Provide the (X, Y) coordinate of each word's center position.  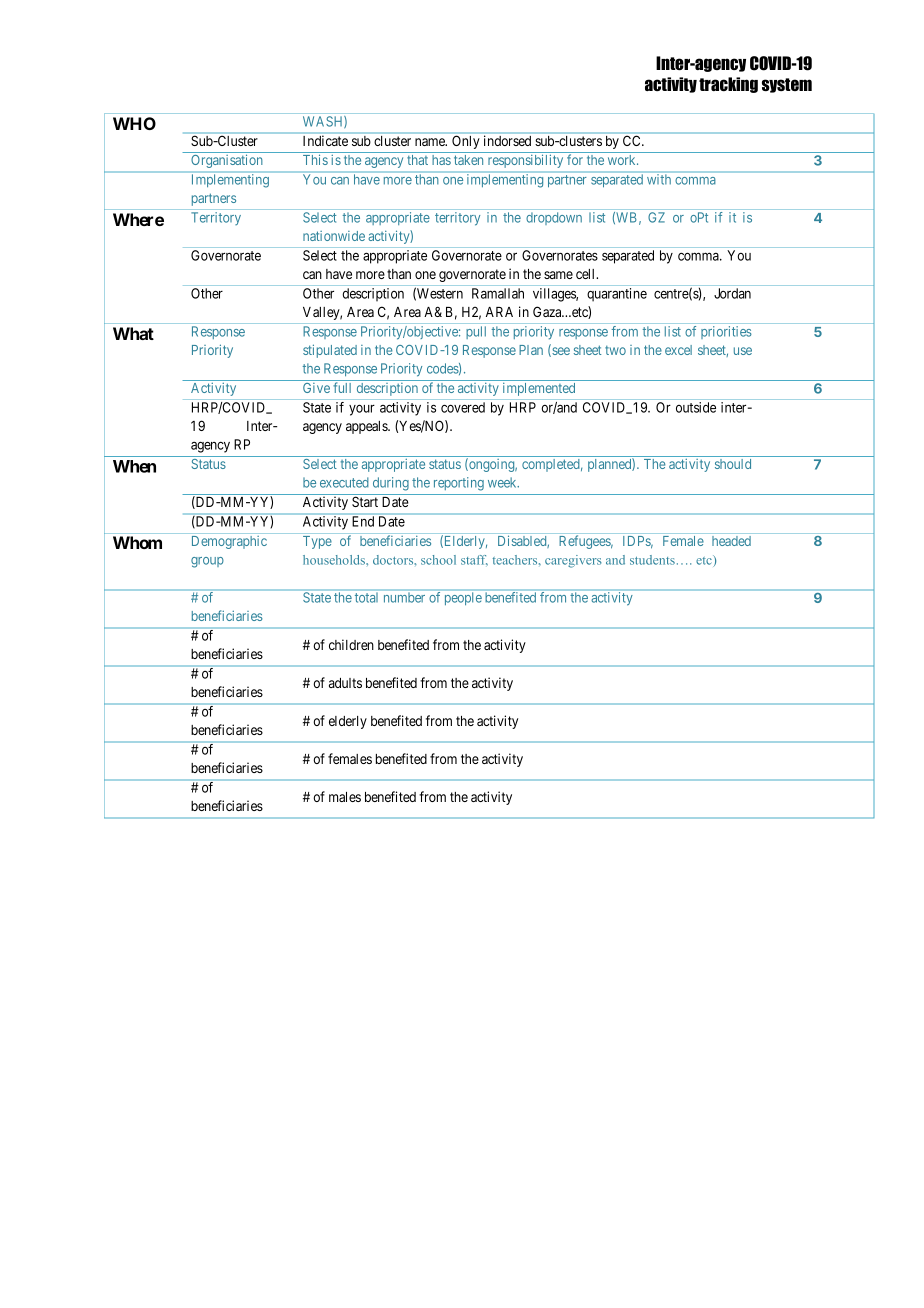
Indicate (325, 141)
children (351, 644)
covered (463, 407)
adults (345, 683)
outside (696, 407)
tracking (728, 85)
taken (468, 160)
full (342, 387)
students (652, 560)
